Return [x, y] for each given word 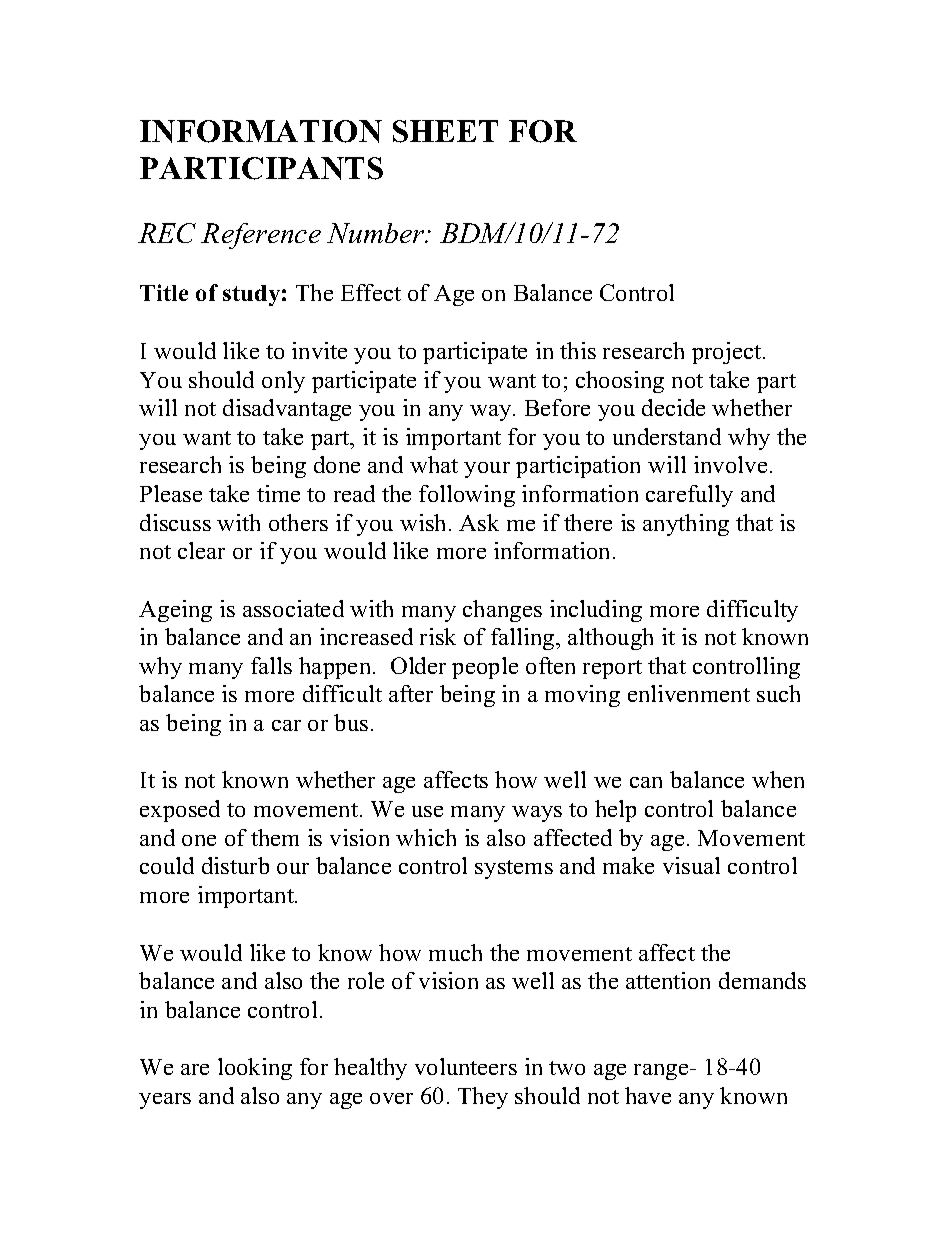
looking [255, 1069]
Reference [261, 236]
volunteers [466, 1066]
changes [502, 611]
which [426, 837]
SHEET [445, 131]
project [728, 353]
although [610, 639]
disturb [235, 865]
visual [691, 865]
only [283, 382]
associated [293, 608]
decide [673, 407]
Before [557, 407]
